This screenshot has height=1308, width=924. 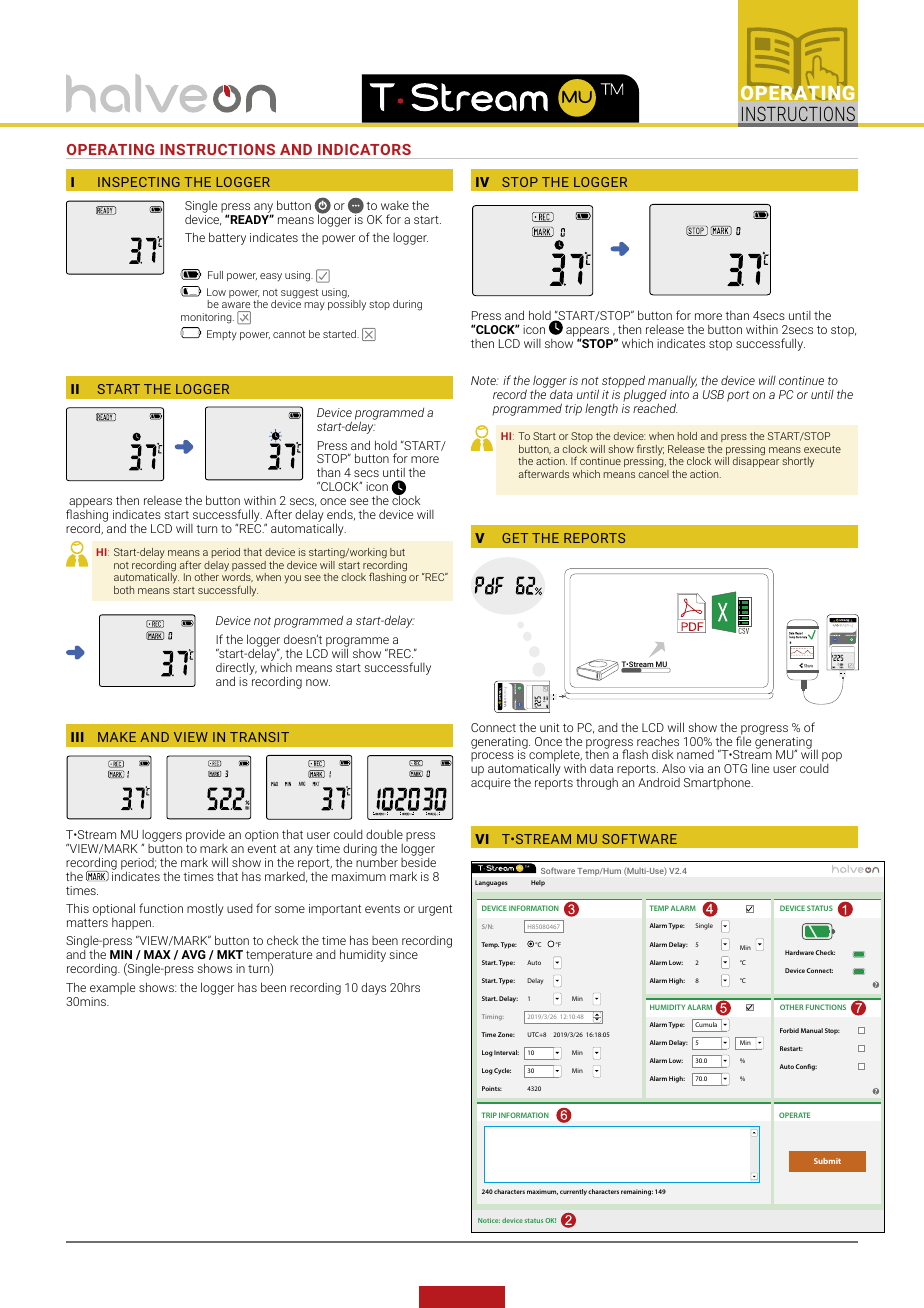 I want to click on USB, so click(x=713, y=394).
